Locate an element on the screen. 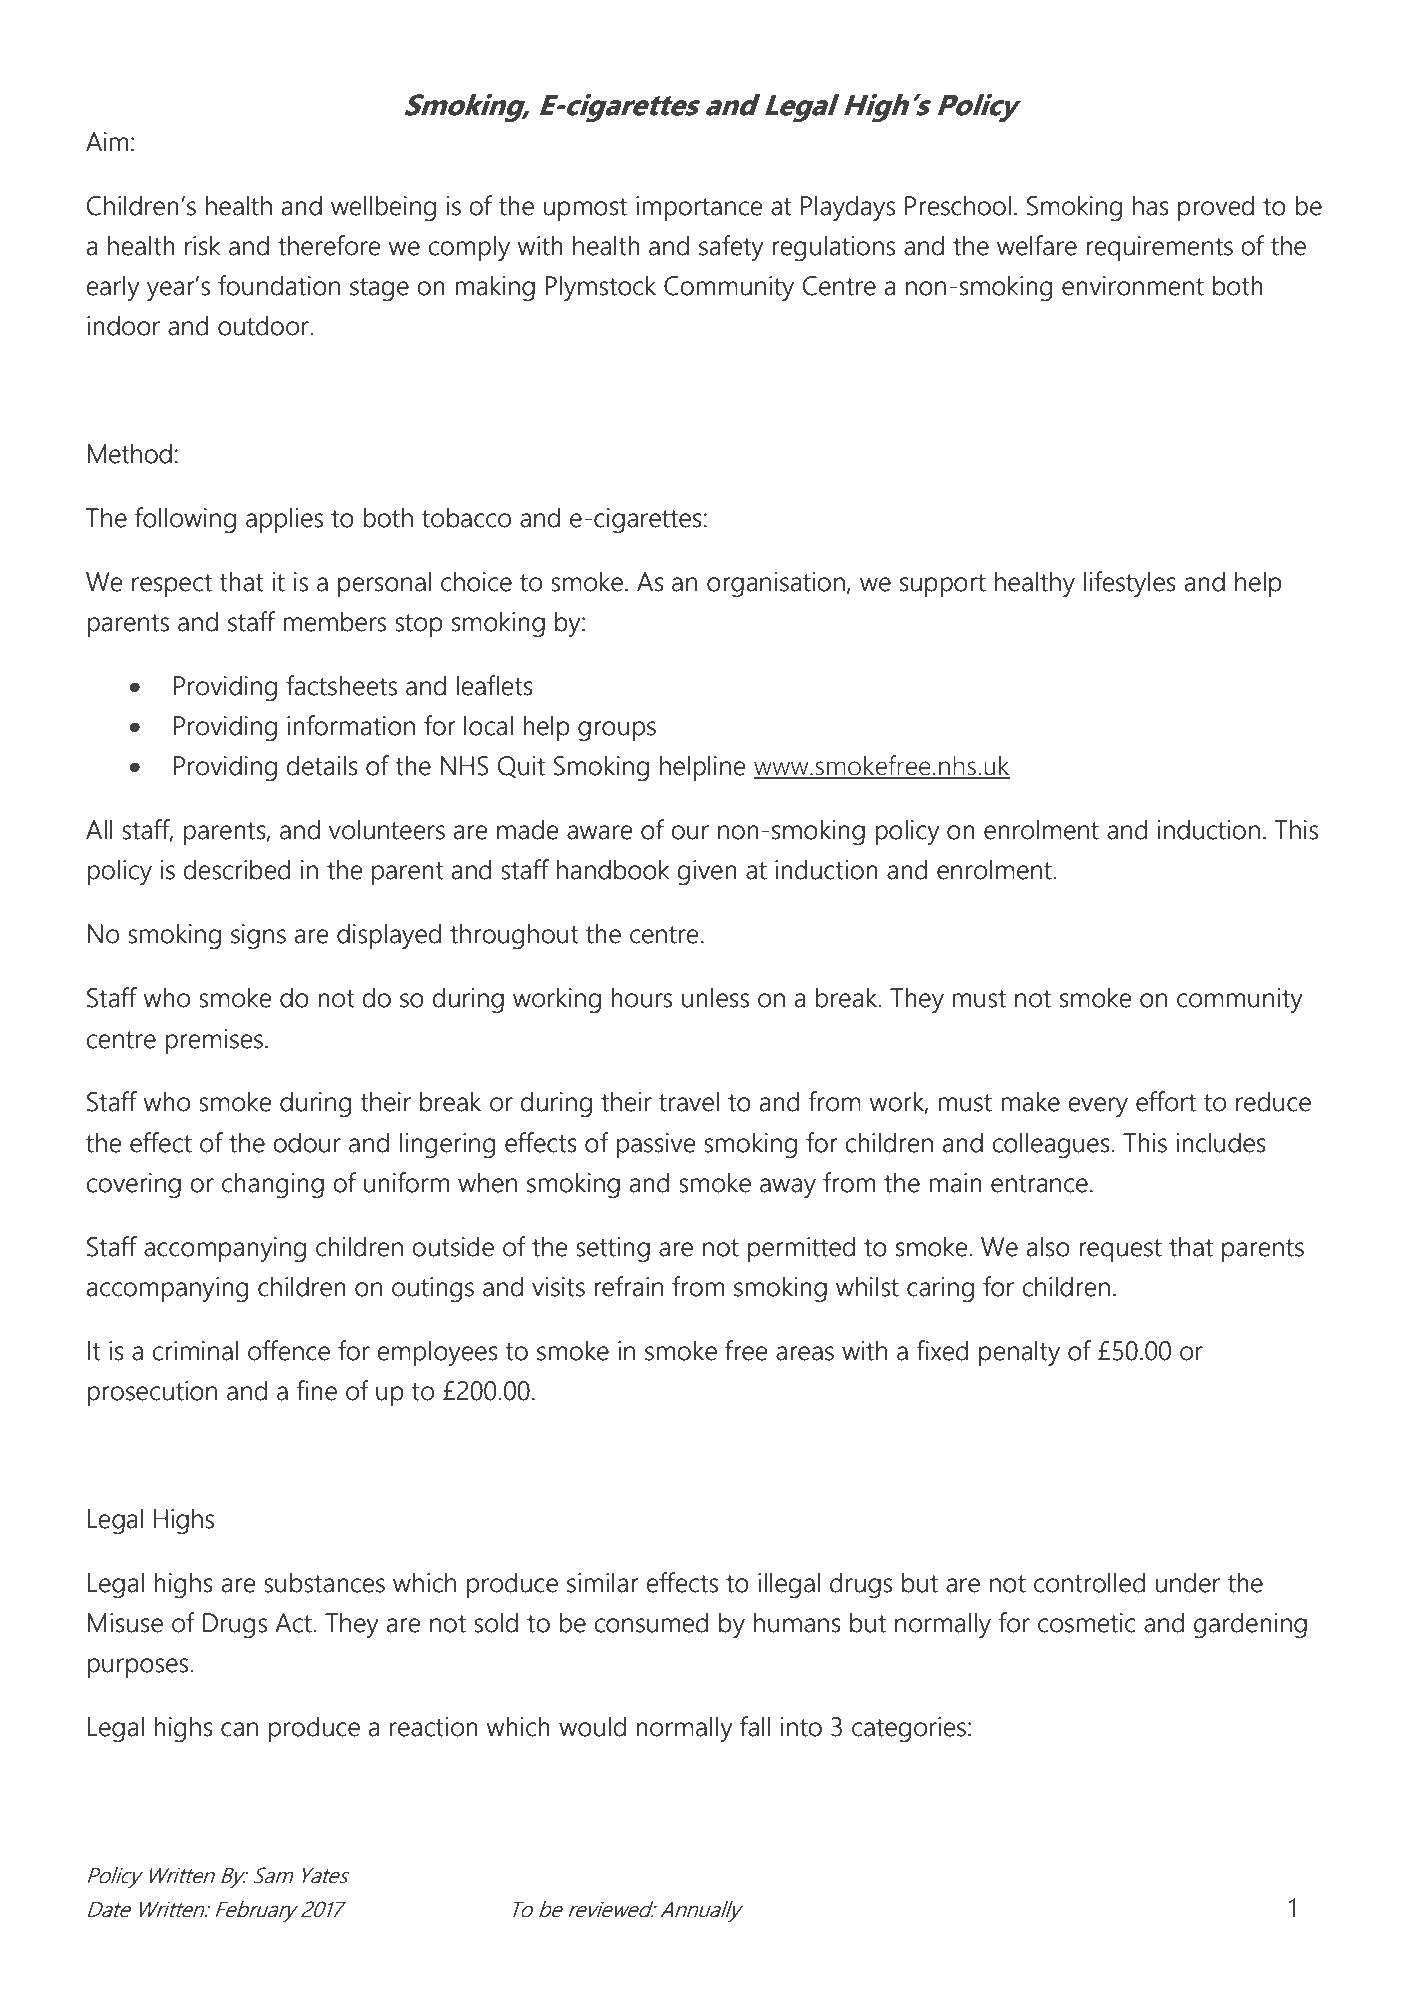 This screenshot has height=2008, width=1420. can is located at coordinates (239, 1729).
